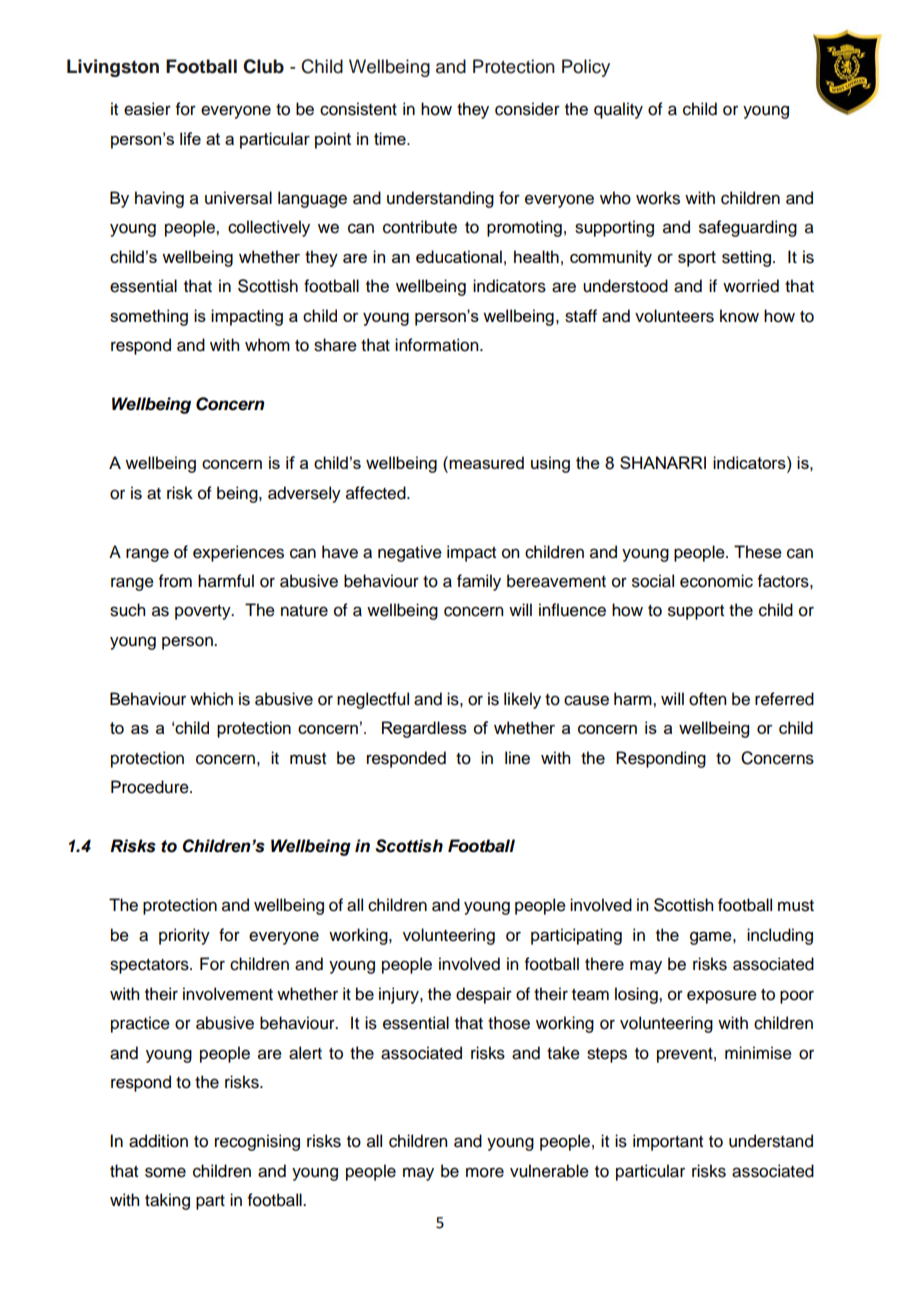 This screenshot has height=1308, width=924. What do you see at coordinates (527, 109) in the screenshot?
I see `consider` at bounding box center [527, 109].
